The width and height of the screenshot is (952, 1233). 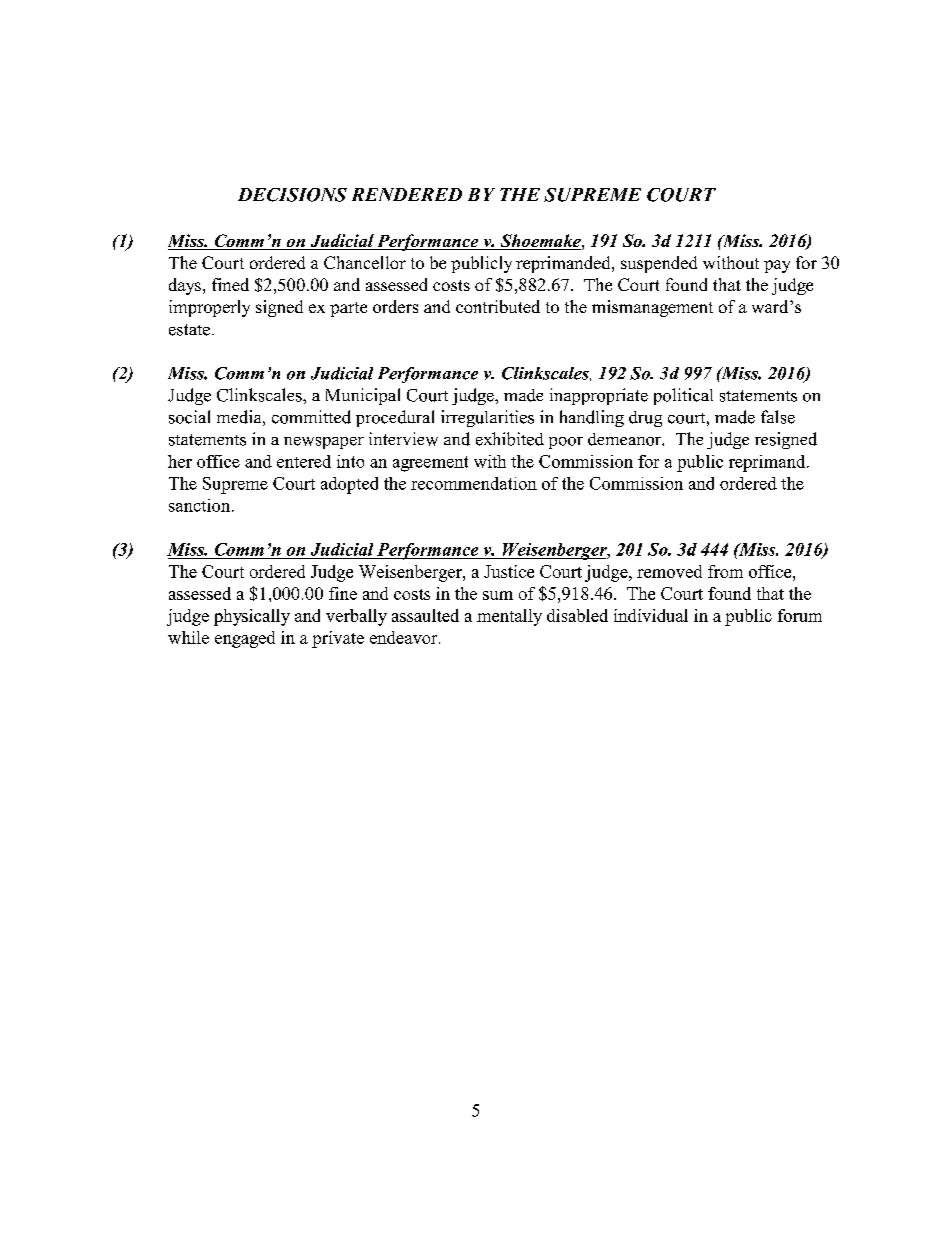 What do you see at coordinates (778, 417) in the screenshot?
I see `false` at bounding box center [778, 417].
